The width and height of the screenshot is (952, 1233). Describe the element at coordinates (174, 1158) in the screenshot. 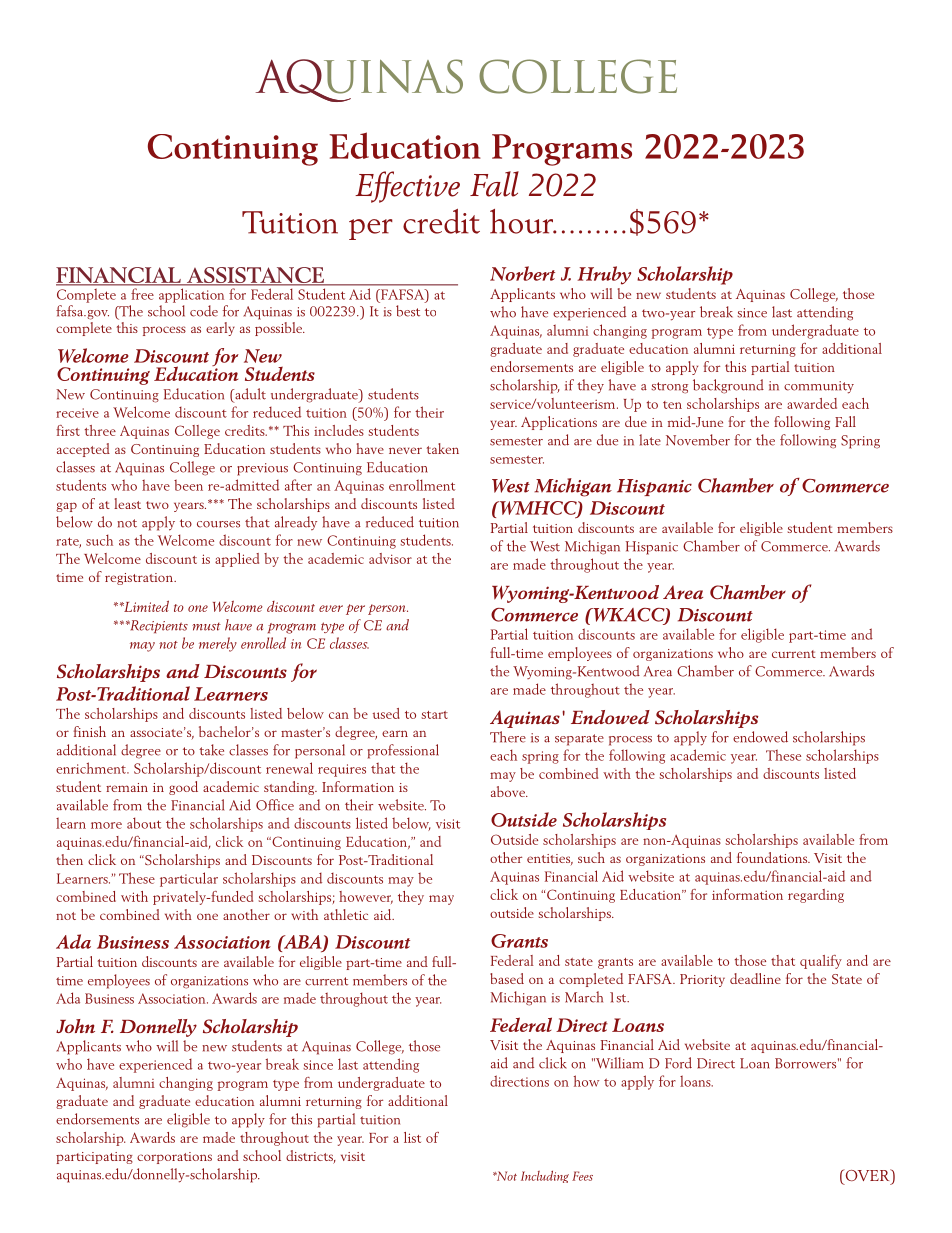

I see `corporations` at that location.
